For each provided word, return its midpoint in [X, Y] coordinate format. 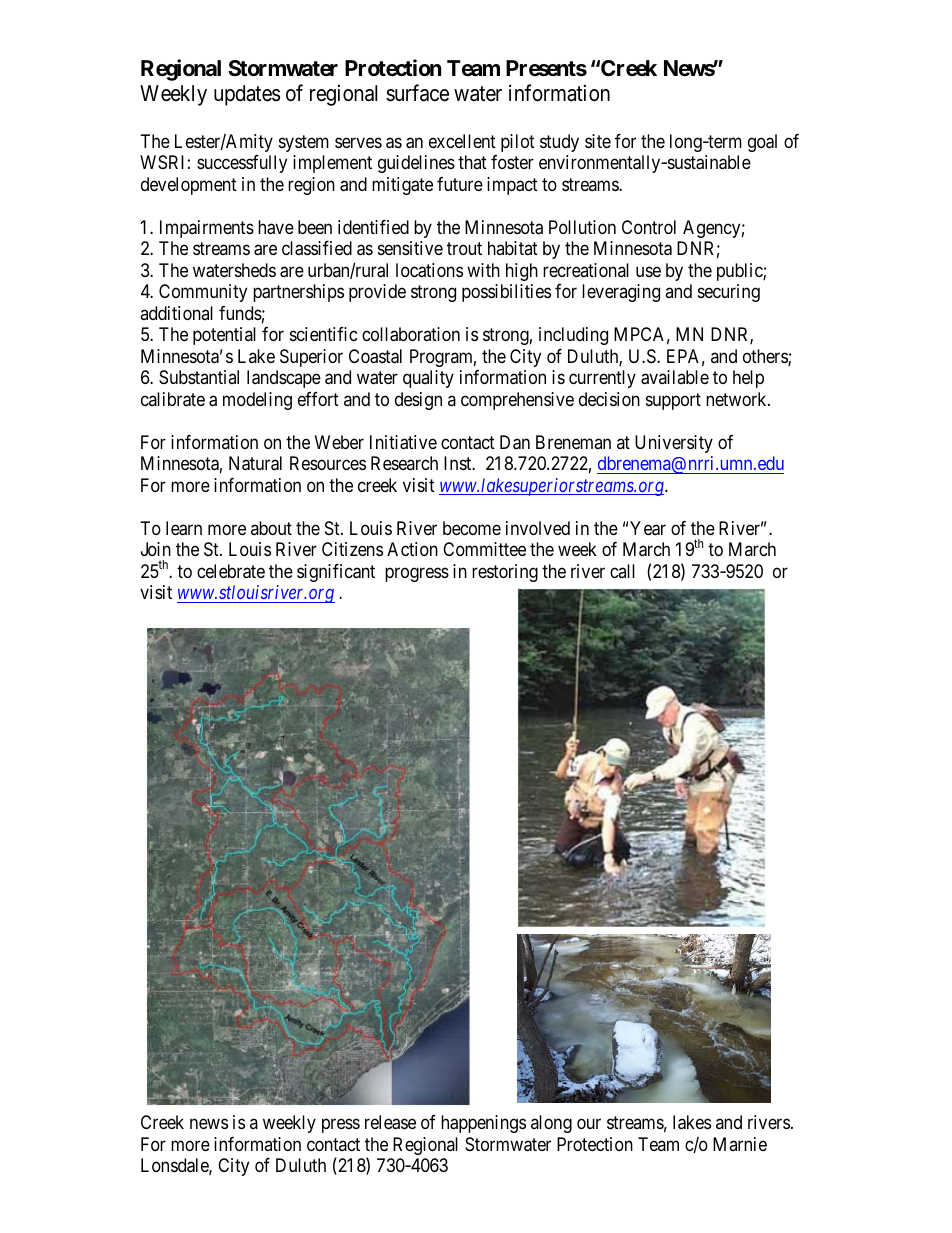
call [622, 571]
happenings [483, 1124]
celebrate [231, 571]
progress [417, 574]
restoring [505, 573]
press [341, 1126]
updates [247, 95]
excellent [462, 141]
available [675, 377]
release [390, 1122]
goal [762, 143]
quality [428, 379]
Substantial [199, 377]
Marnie [740, 1144]
